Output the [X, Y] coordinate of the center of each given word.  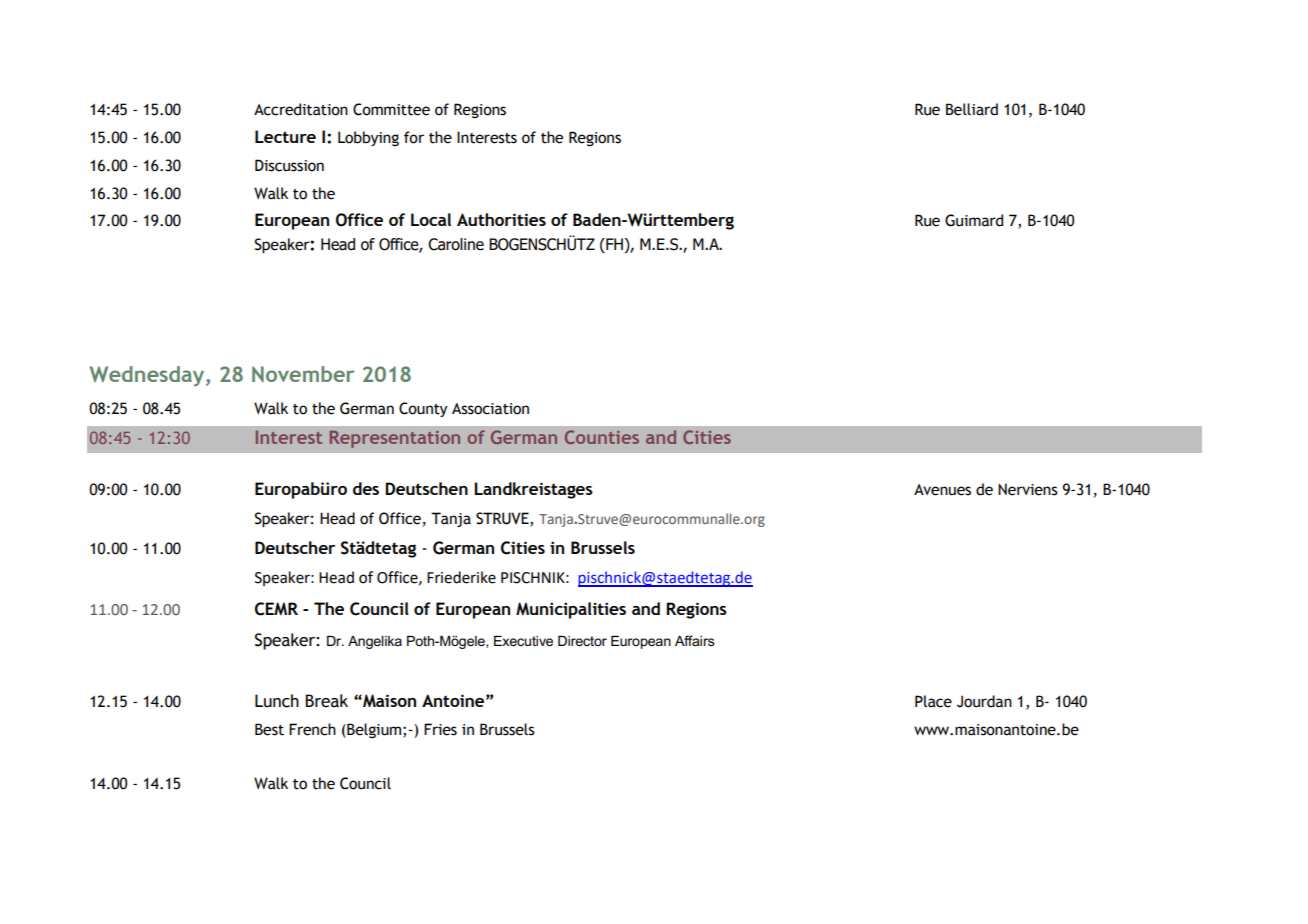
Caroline [456, 244]
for [414, 137]
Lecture [285, 136]
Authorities [501, 219]
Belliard [972, 109]
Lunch [277, 701]
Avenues [942, 490]
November [303, 374]
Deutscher [295, 547]
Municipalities [571, 610]
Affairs [695, 640]
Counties [602, 437]
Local [431, 219]
